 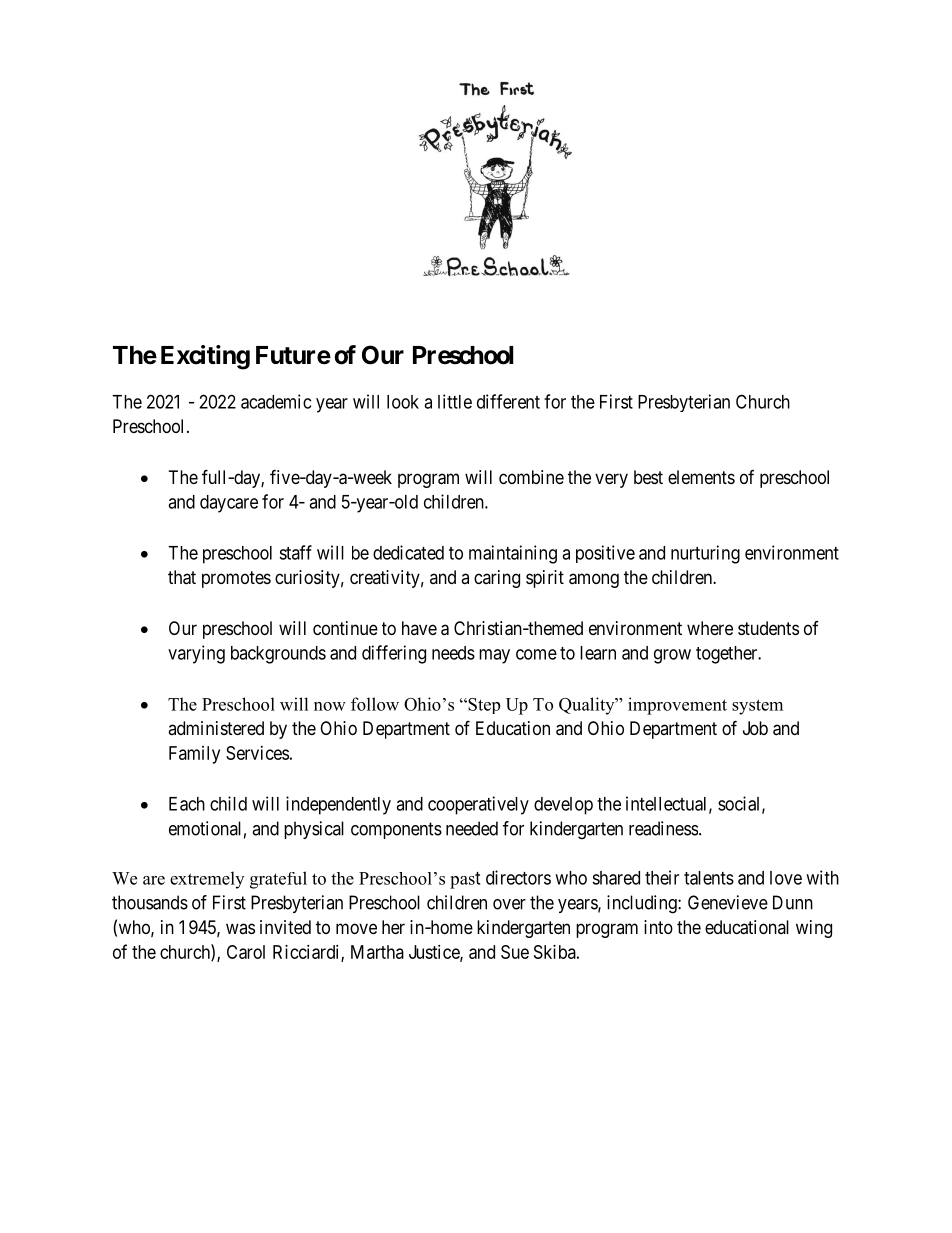 What do you see at coordinates (240, 928) in the screenshot?
I see `was` at bounding box center [240, 928].
